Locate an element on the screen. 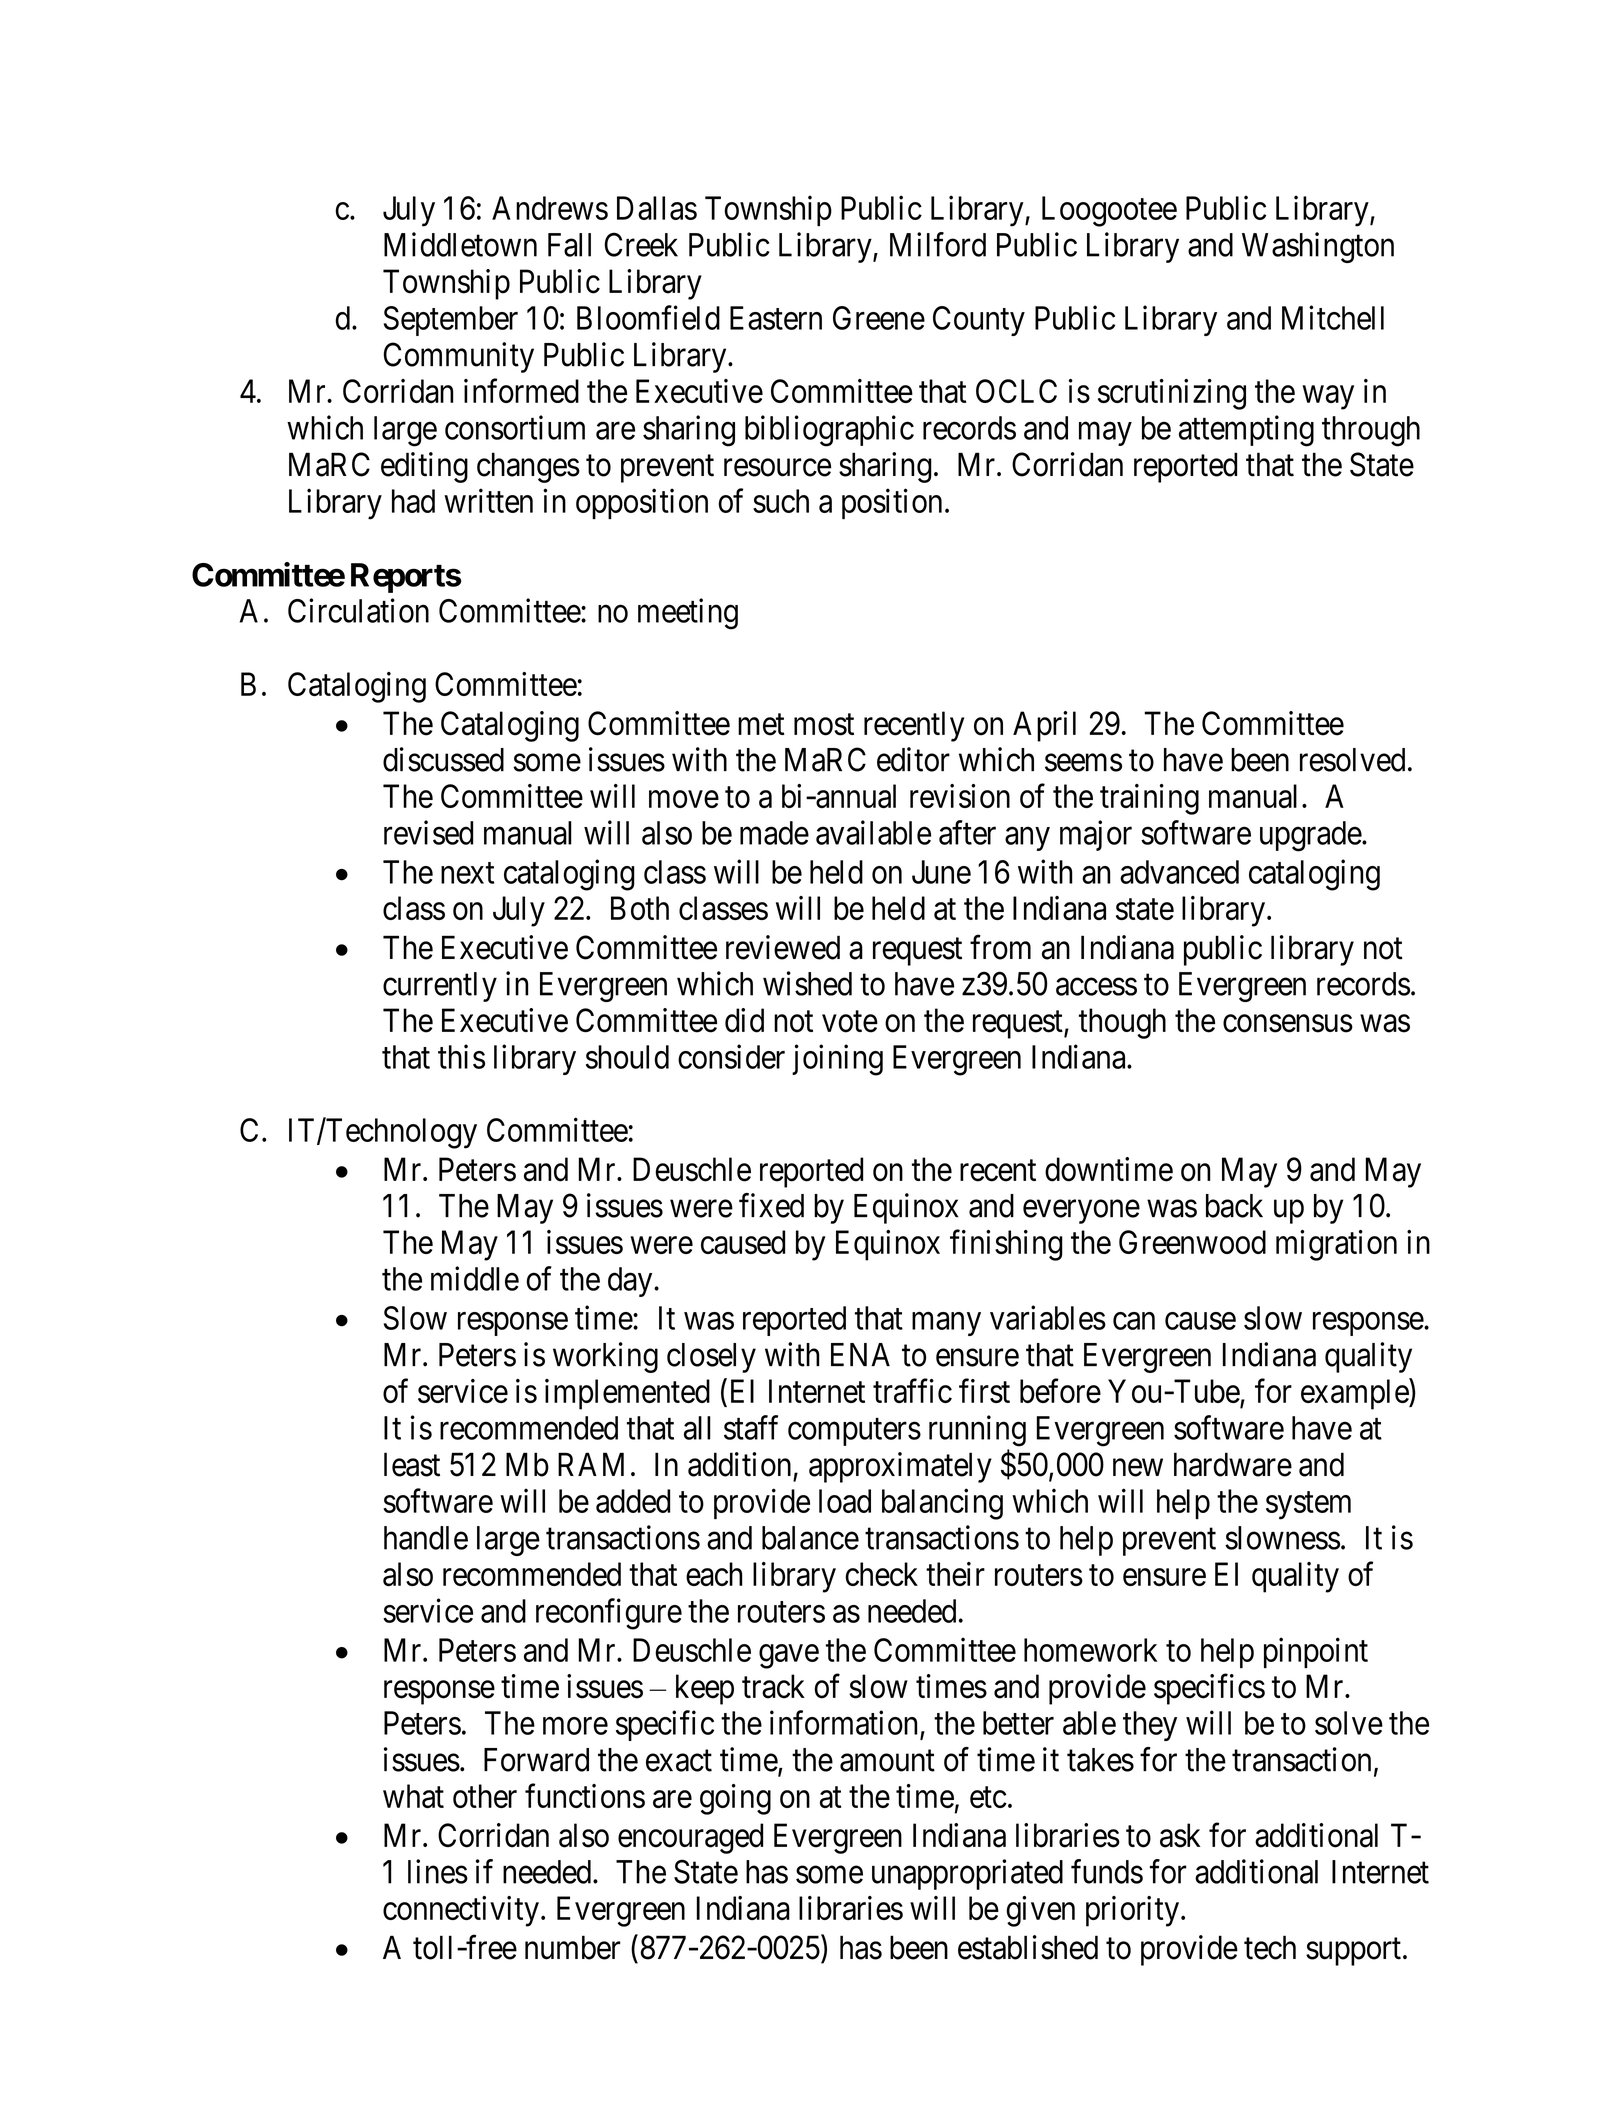  Mitchell is located at coordinates (1333, 317).
